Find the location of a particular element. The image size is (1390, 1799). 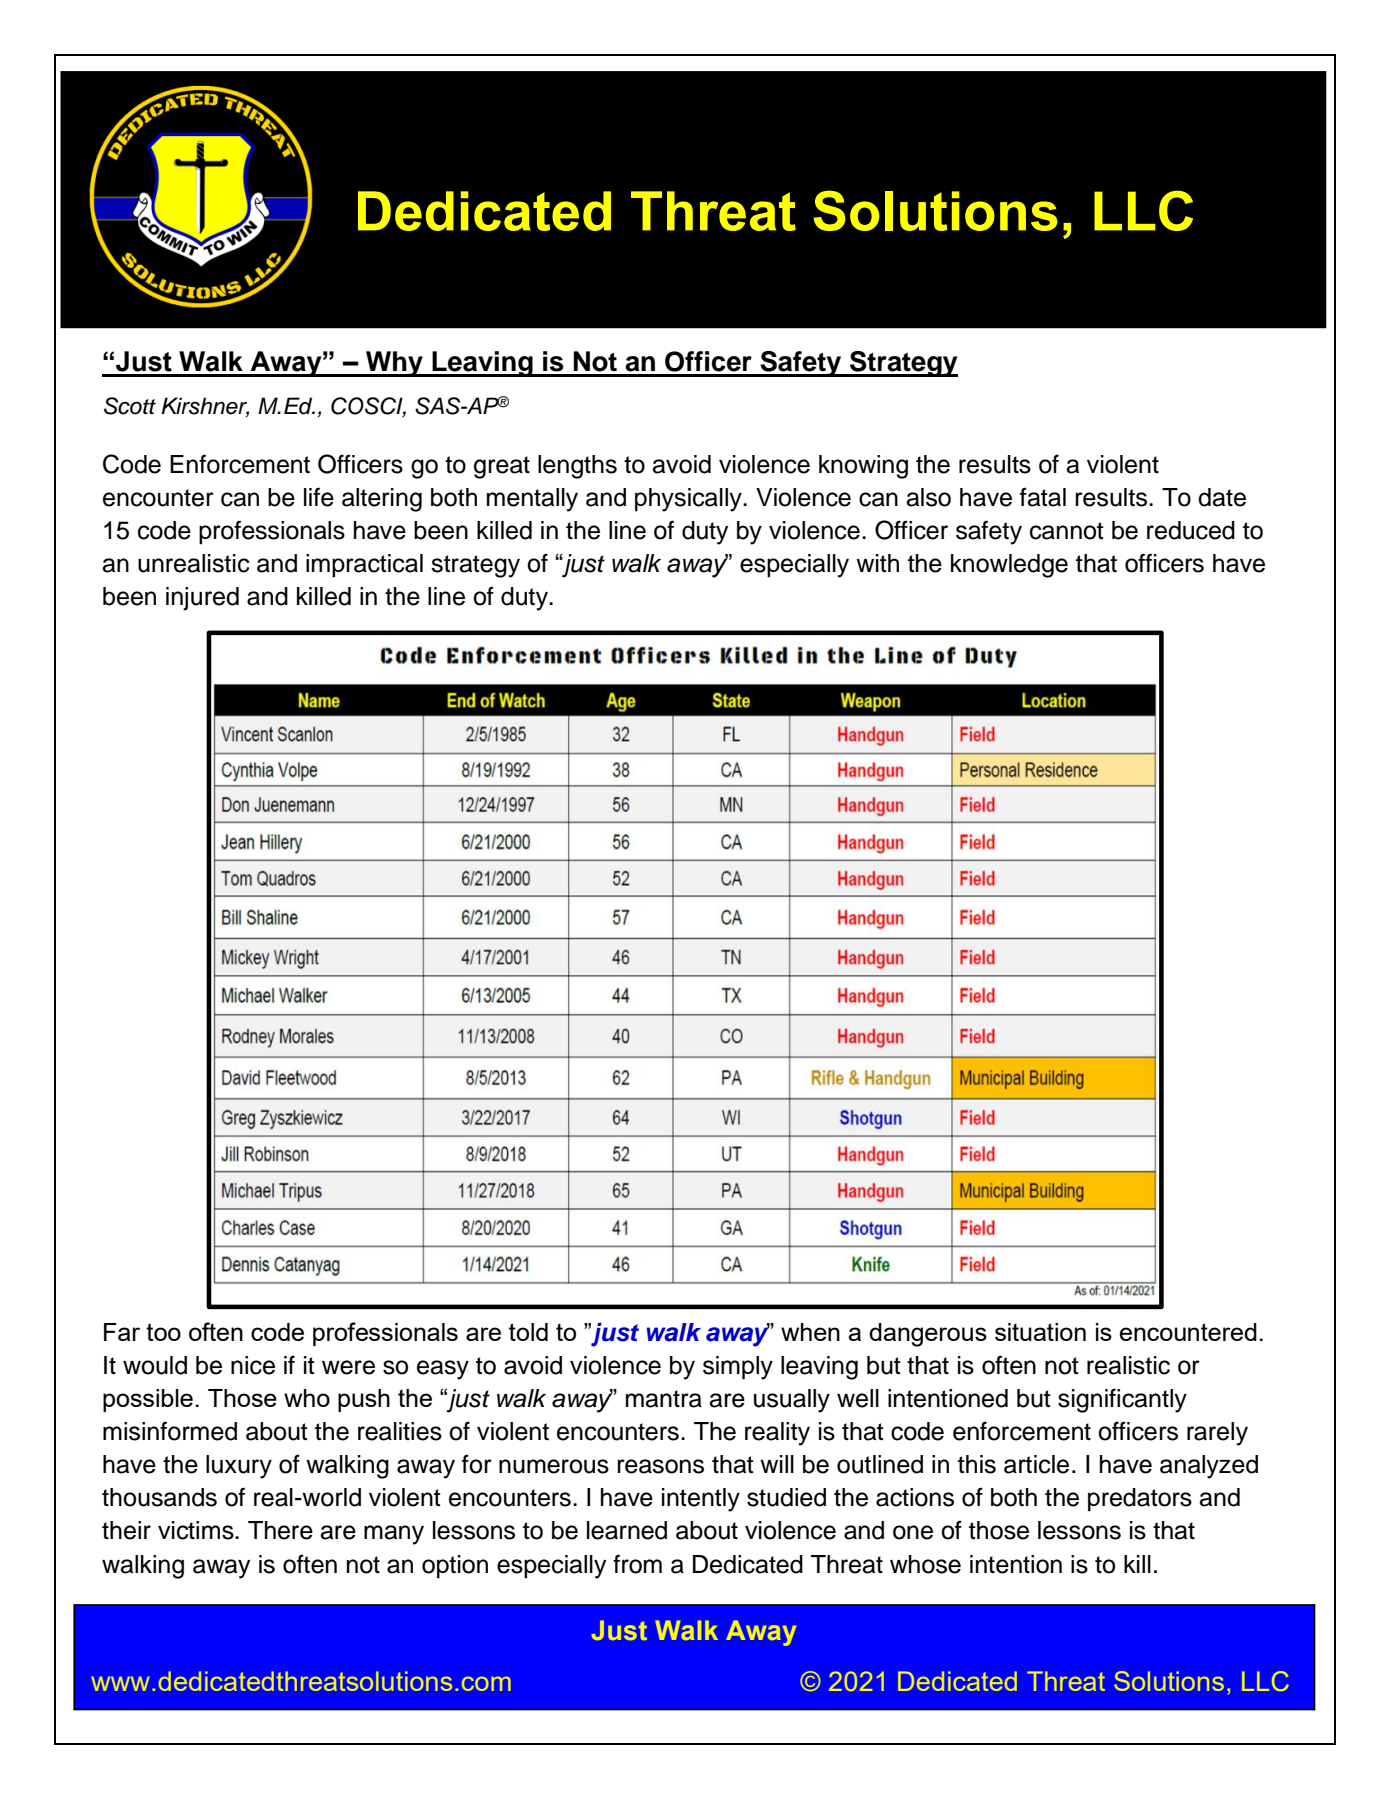

physically is located at coordinates (689, 500).
